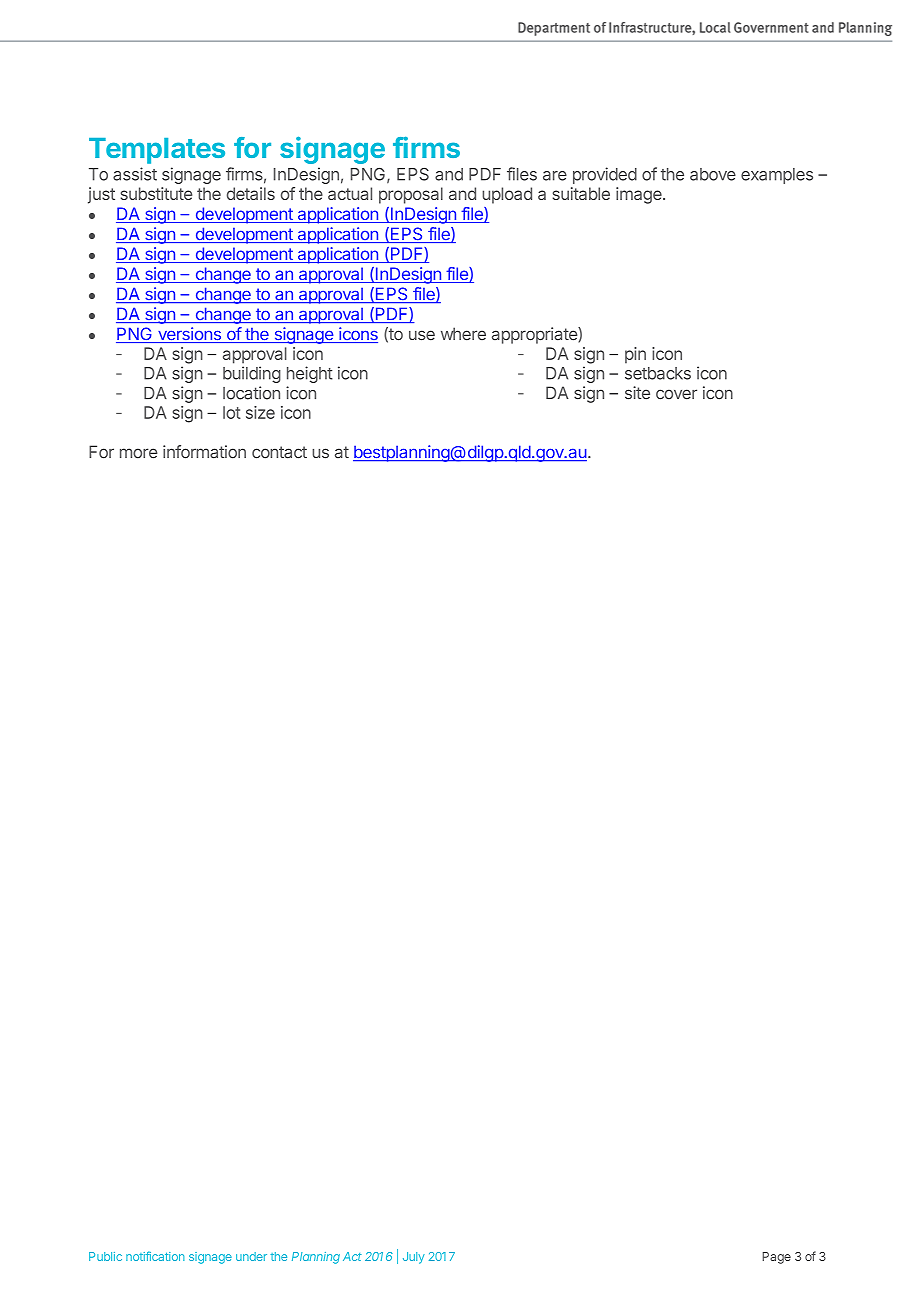 The width and height of the document is (924, 1309). Describe the element at coordinates (156, 193) in the document. I see `substitute` at that location.
